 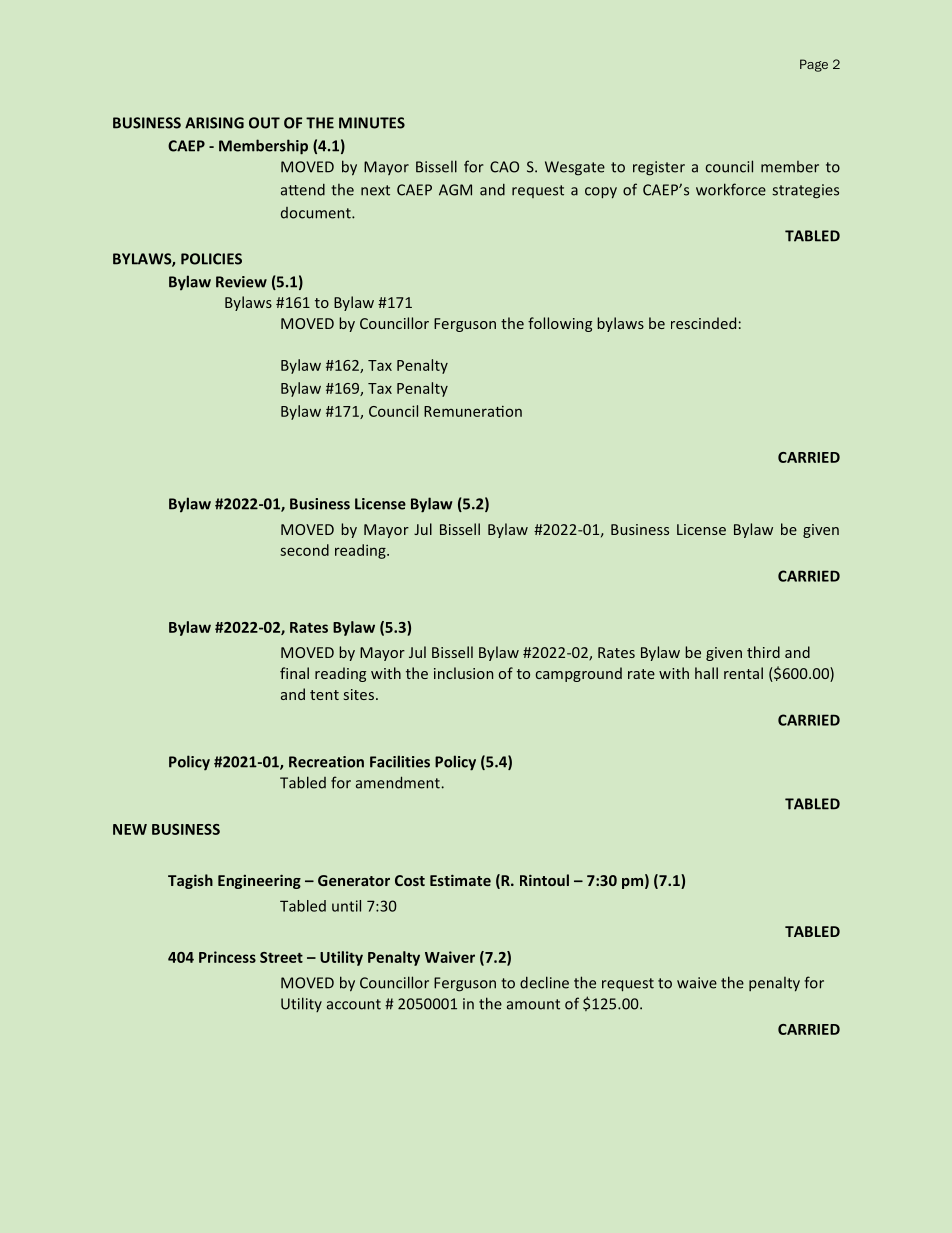 I want to click on second, so click(x=304, y=550).
